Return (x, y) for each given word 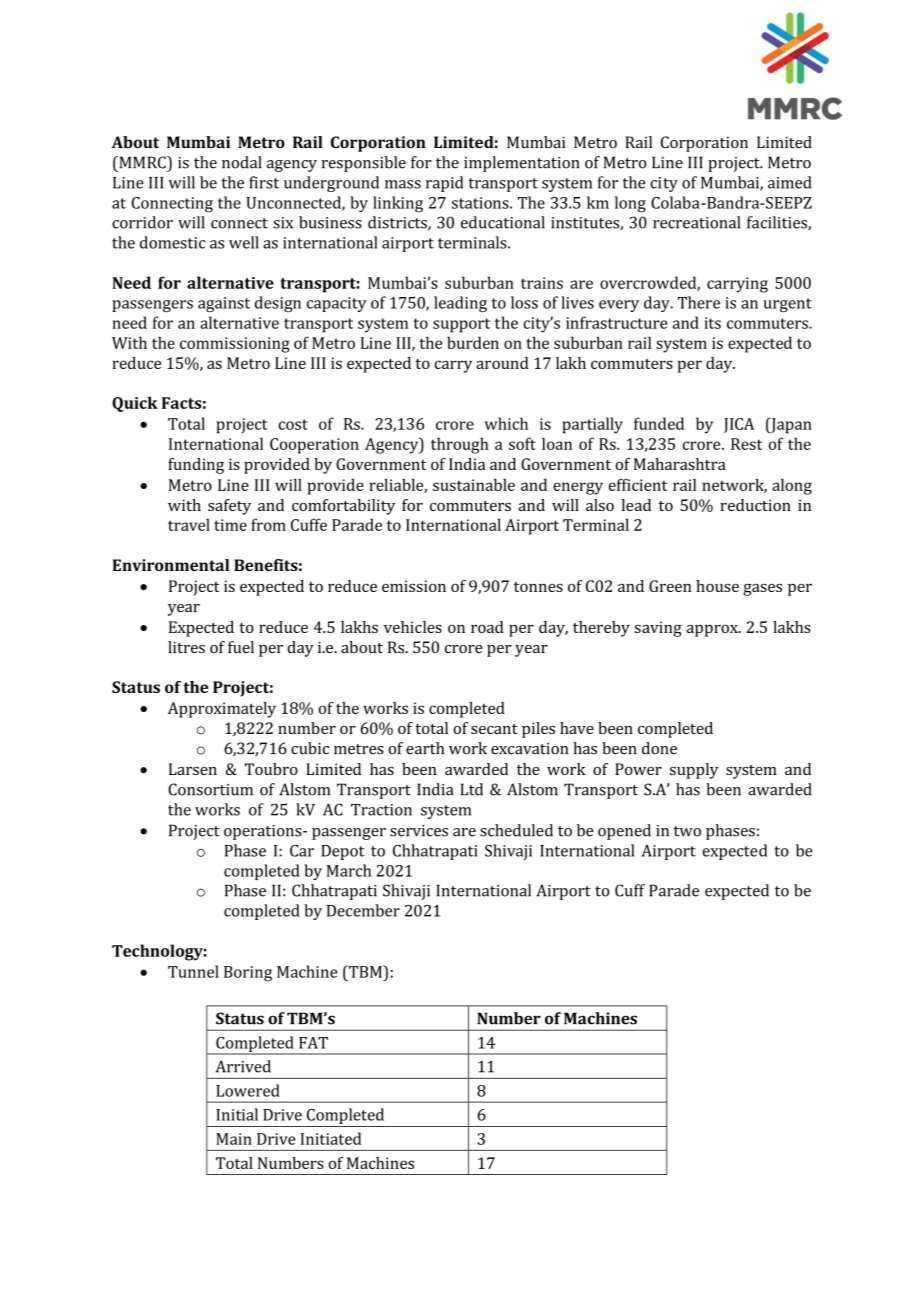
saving (658, 629)
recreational (696, 222)
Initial (237, 1114)
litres (186, 647)
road (487, 627)
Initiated (331, 1138)
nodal (242, 162)
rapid (444, 184)
